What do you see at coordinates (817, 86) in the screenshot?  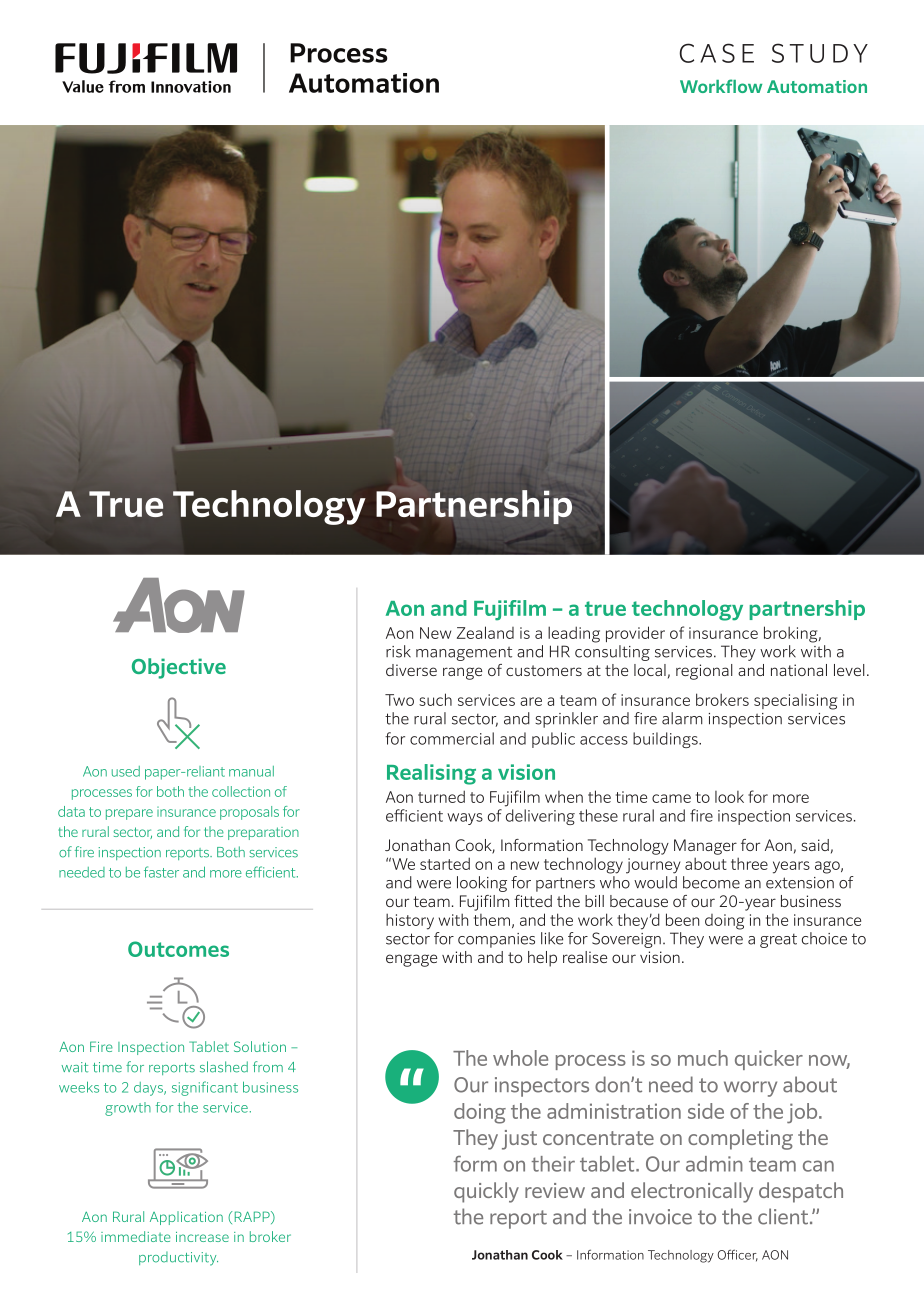 I see `Automation` at bounding box center [817, 86].
